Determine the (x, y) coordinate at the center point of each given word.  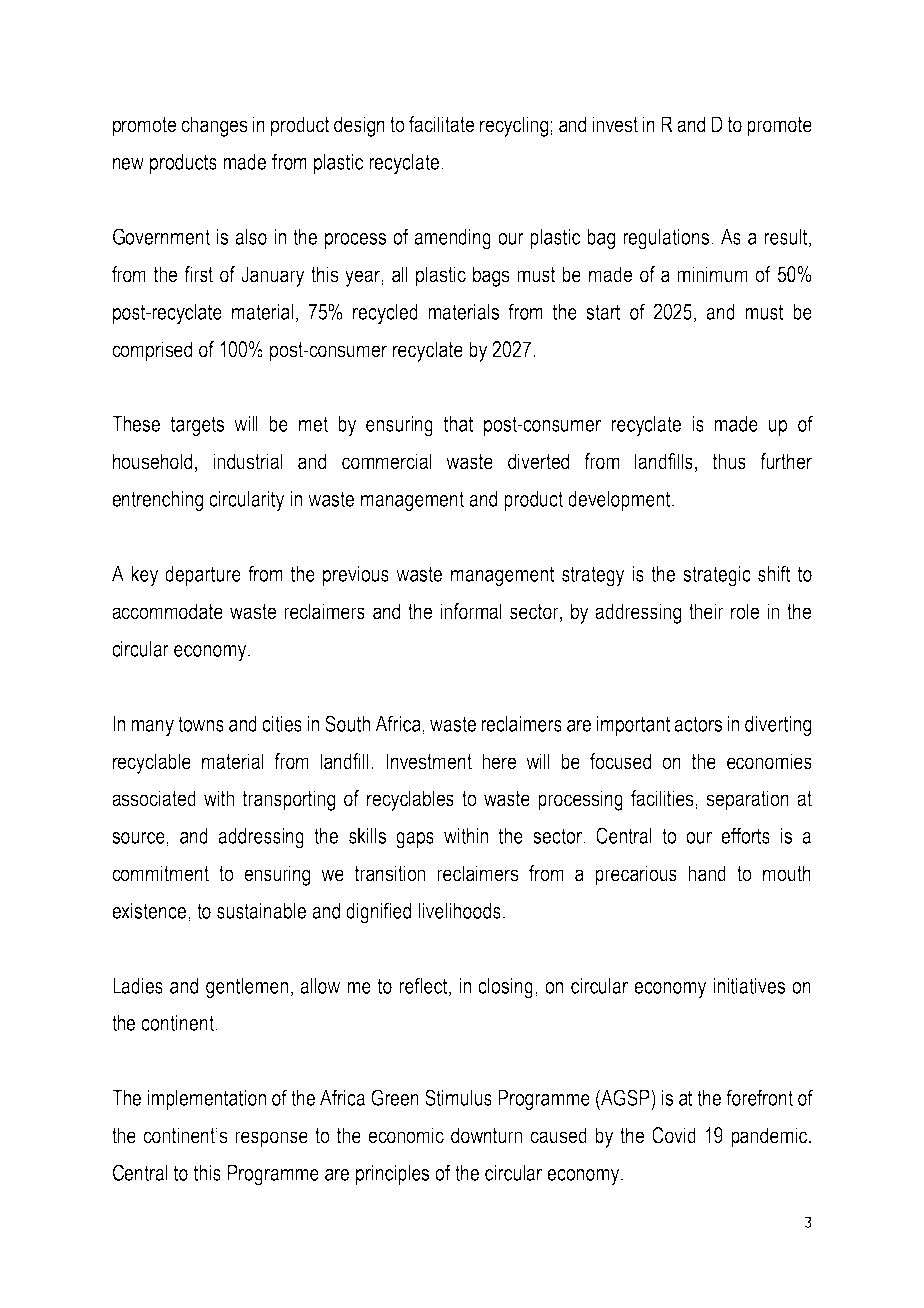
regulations (666, 239)
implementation (206, 1100)
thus (729, 461)
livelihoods (459, 911)
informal (471, 611)
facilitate (441, 124)
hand (707, 873)
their (706, 611)
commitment (160, 873)
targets (197, 426)
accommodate (167, 611)
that (459, 424)
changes (214, 126)
